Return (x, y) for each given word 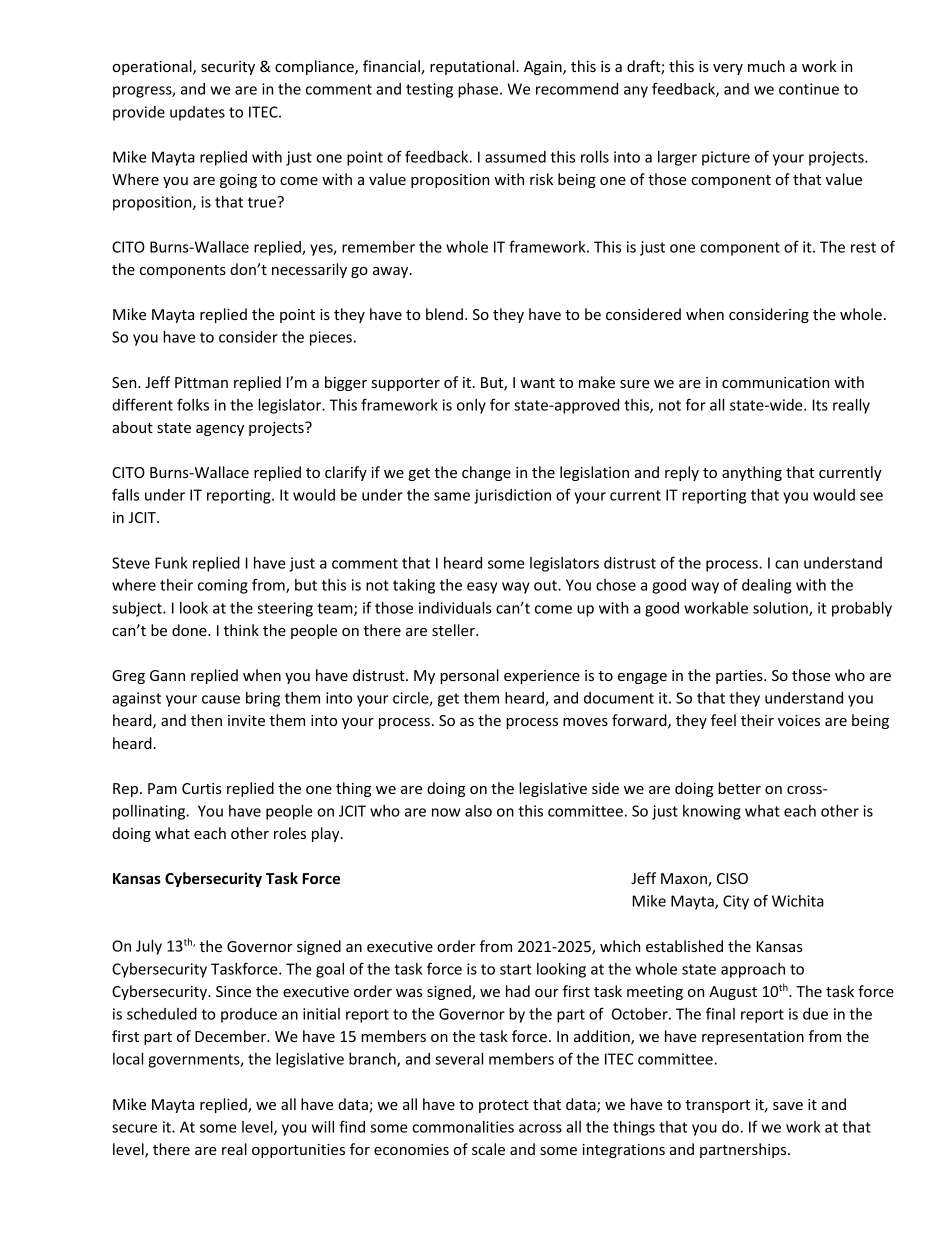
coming (223, 586)
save (788, 1106)
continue (809, 89)
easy (482, 588)
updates (197, 113)
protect (504, 1106)
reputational (473, 67)
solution (781, 609)
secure (134, 1128)
